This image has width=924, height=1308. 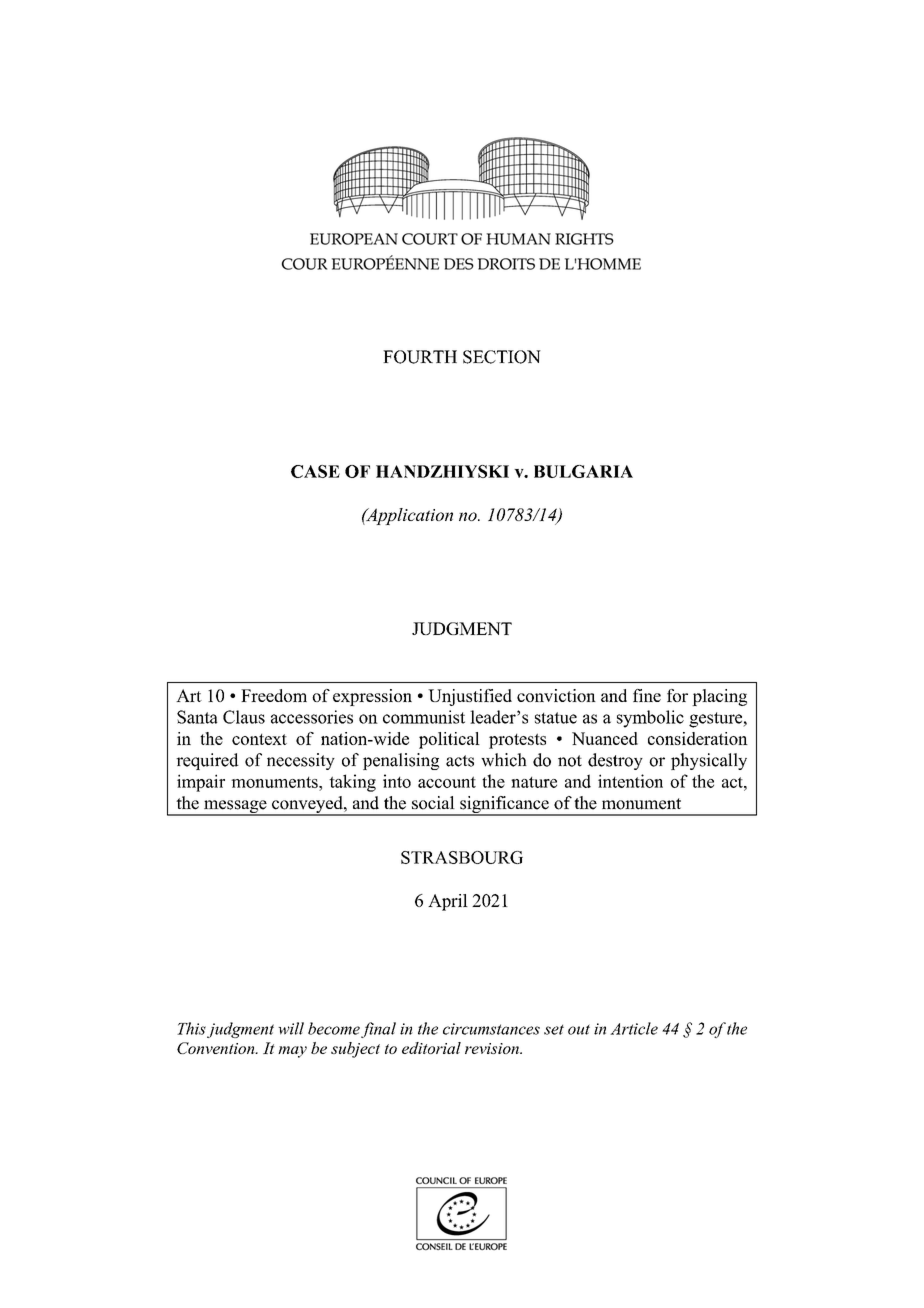 What do you see at coordinates (244, 717) in the image?
I see `Claus` at bounding box center [244, 717].
